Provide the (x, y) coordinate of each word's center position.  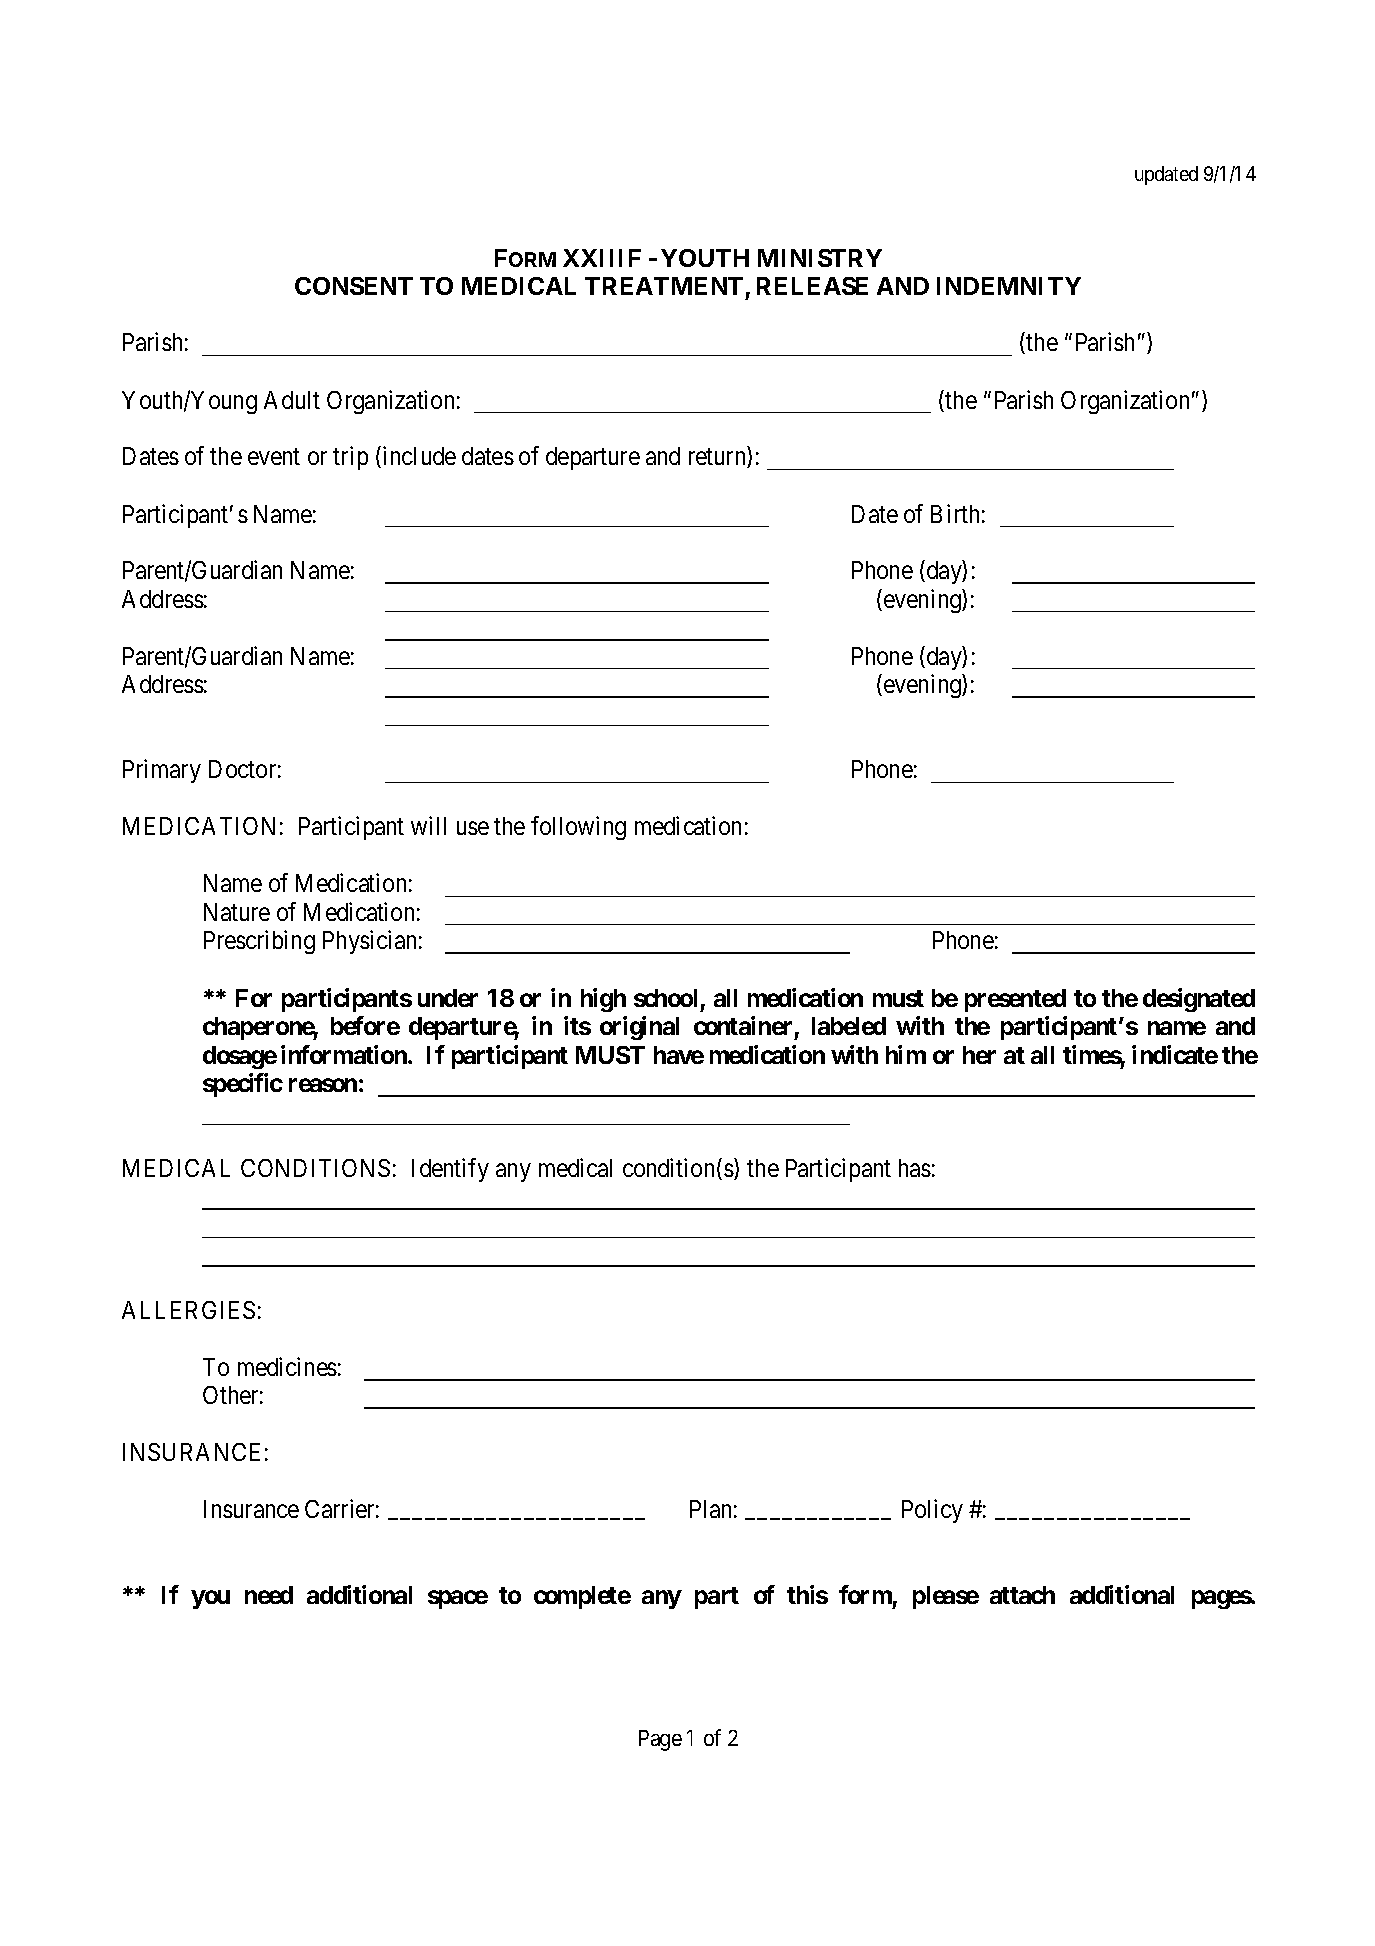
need (269, 1595)
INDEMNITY (1009, 286)
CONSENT (354, 286)
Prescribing (259, 942)
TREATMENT (664, 286)
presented (1015, 1000)
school (665, 998)
